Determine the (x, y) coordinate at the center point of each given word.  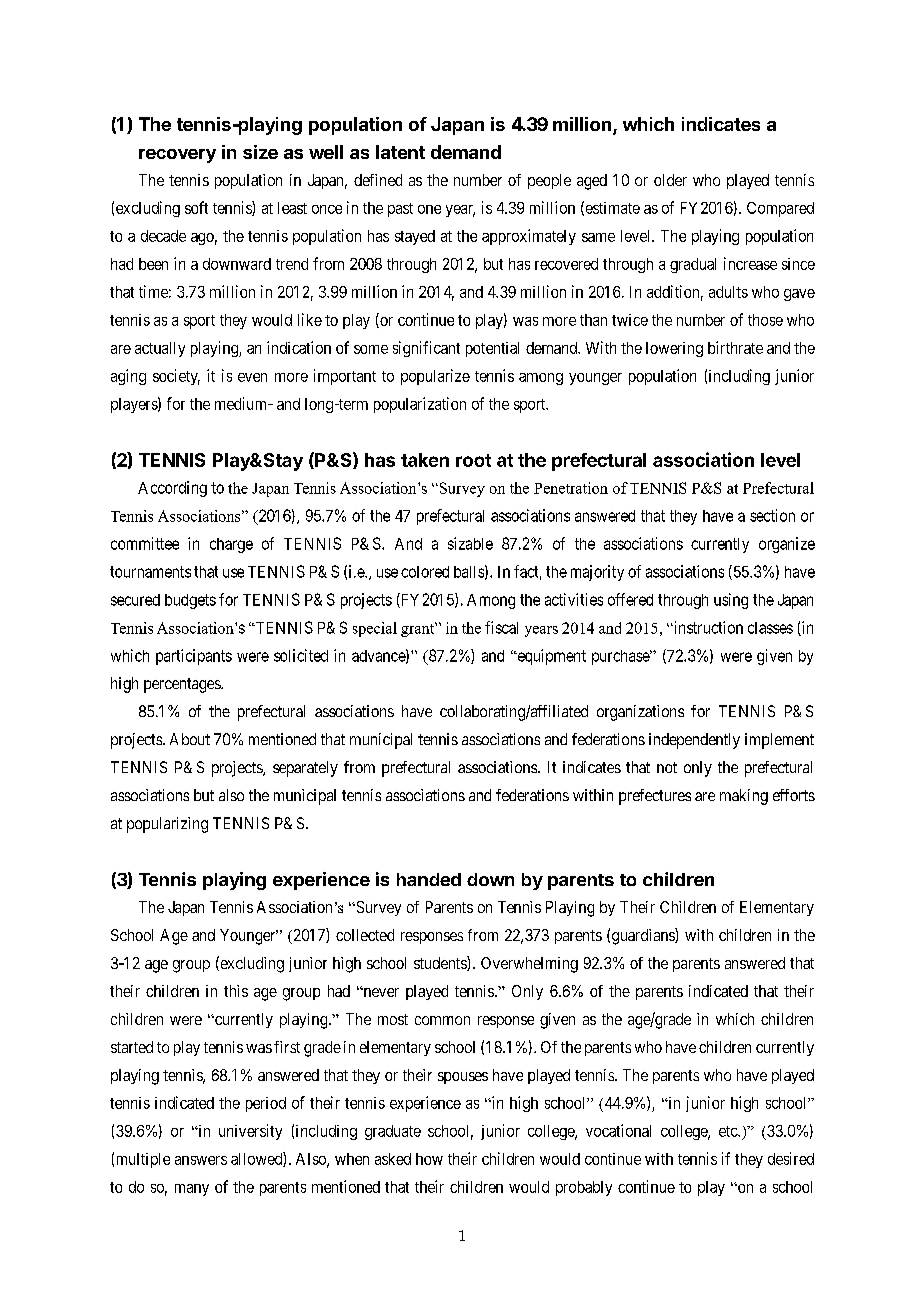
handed (429, 879)
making (744, 797)
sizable (470, 543)
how (429, 1159)
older (670, 180)
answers (201, 1160)
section (772, 515)
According (172, 489)
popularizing (167, 825)
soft (196, 207)
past (400, 210)
